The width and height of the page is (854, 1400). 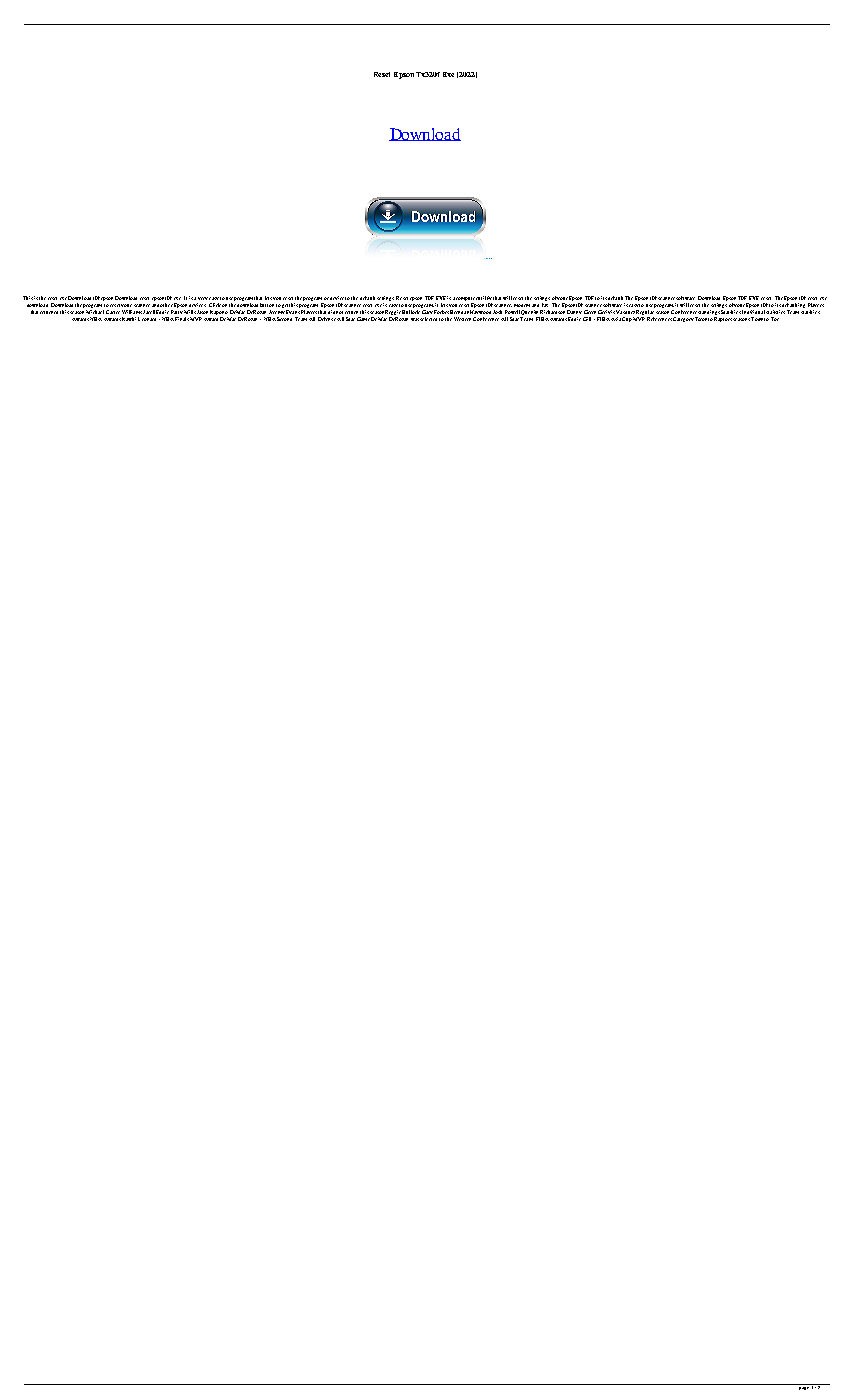 I want to click on Second, so click(x=284, y=319).
